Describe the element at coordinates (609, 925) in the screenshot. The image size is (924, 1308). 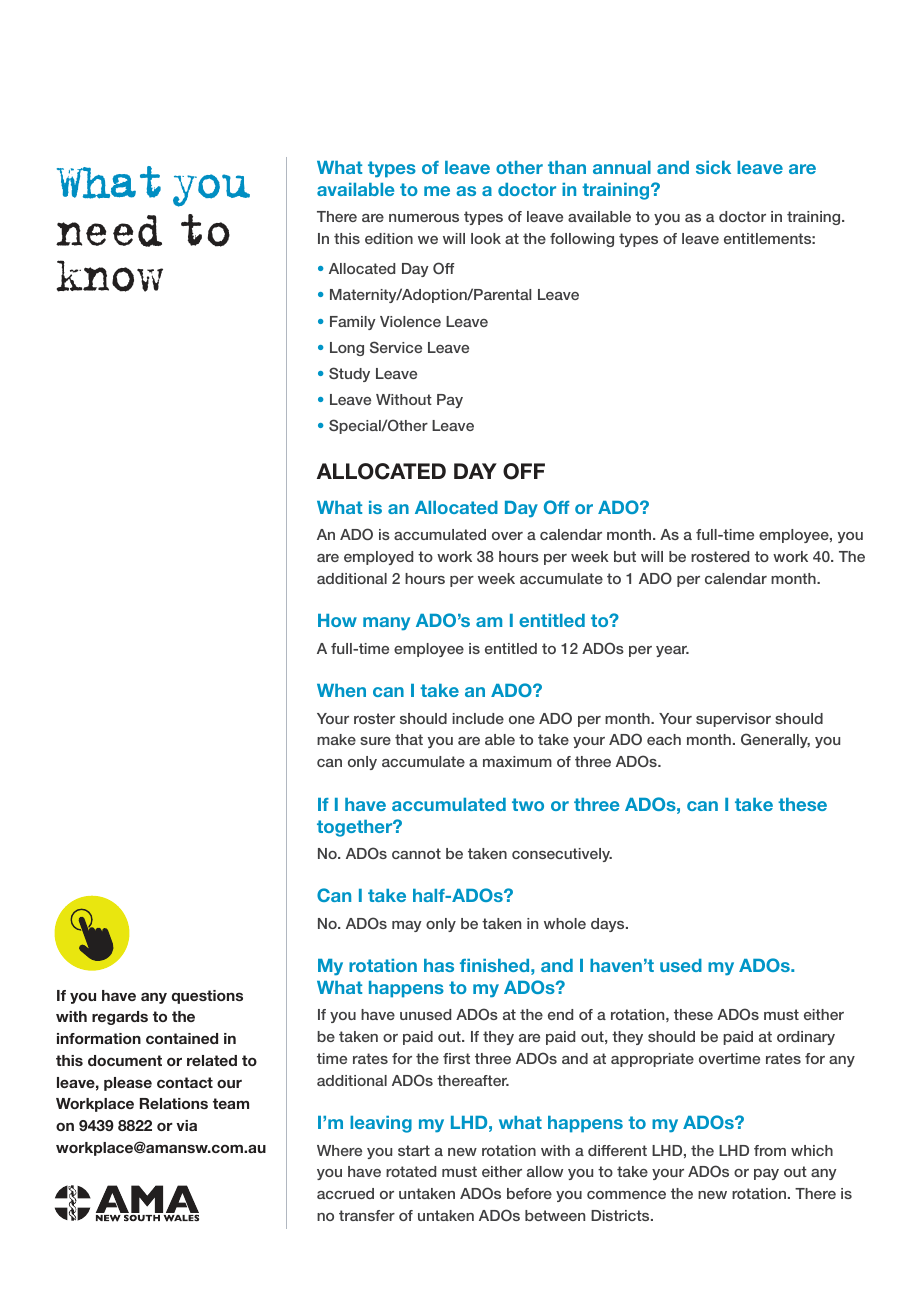
I see `days` at that location.
